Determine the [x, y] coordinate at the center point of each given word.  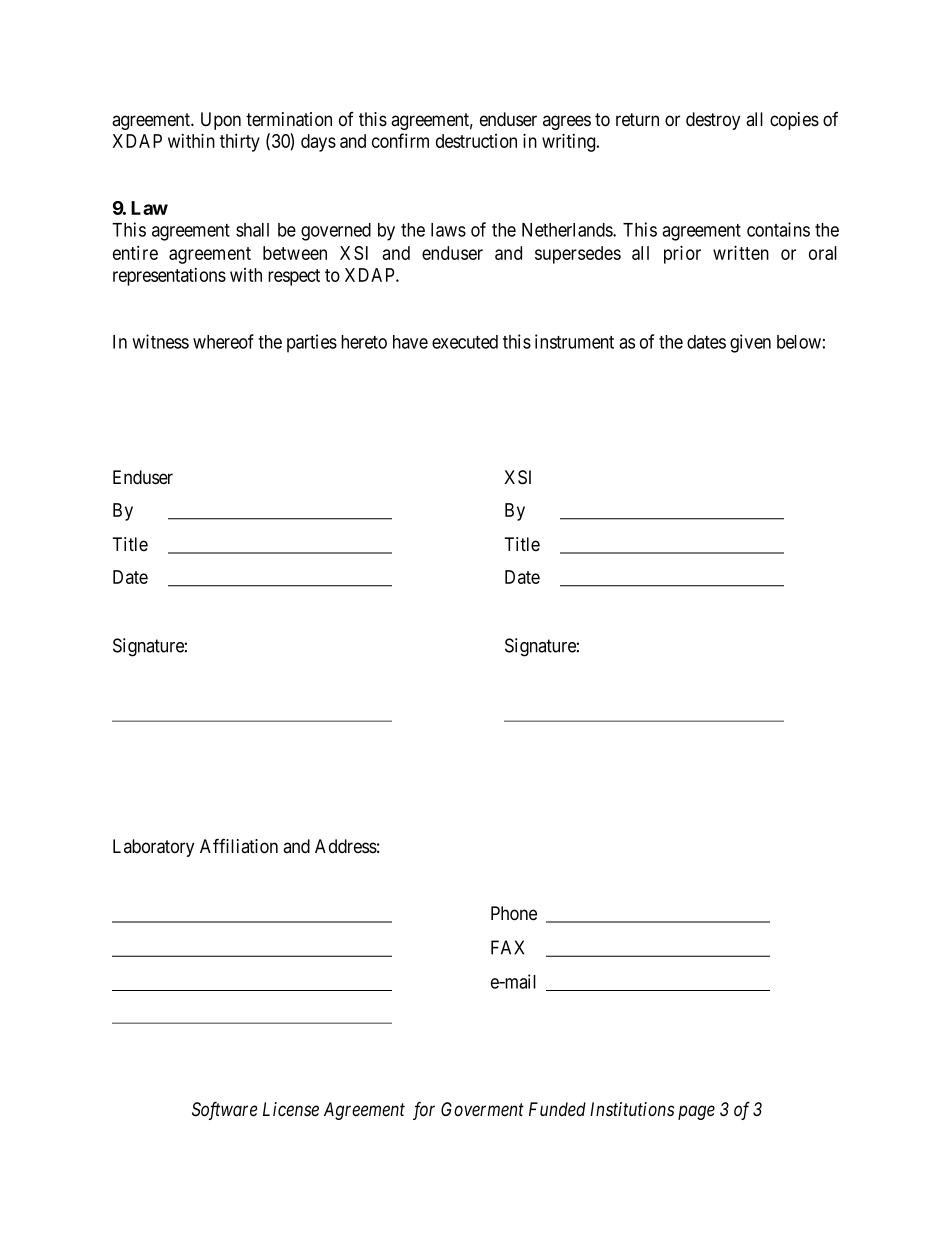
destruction [476, 141]
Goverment [482, 1109]
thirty [240, 142]
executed [465, 342]
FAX [507, 947]
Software [224, 1110]
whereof [223, 341]
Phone [514, 913]
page [696, 1113]
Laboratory [153, 848]
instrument [574, 341]
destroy [713, 121]
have [410, 342]
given [750, 343]
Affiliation [239, 846]
